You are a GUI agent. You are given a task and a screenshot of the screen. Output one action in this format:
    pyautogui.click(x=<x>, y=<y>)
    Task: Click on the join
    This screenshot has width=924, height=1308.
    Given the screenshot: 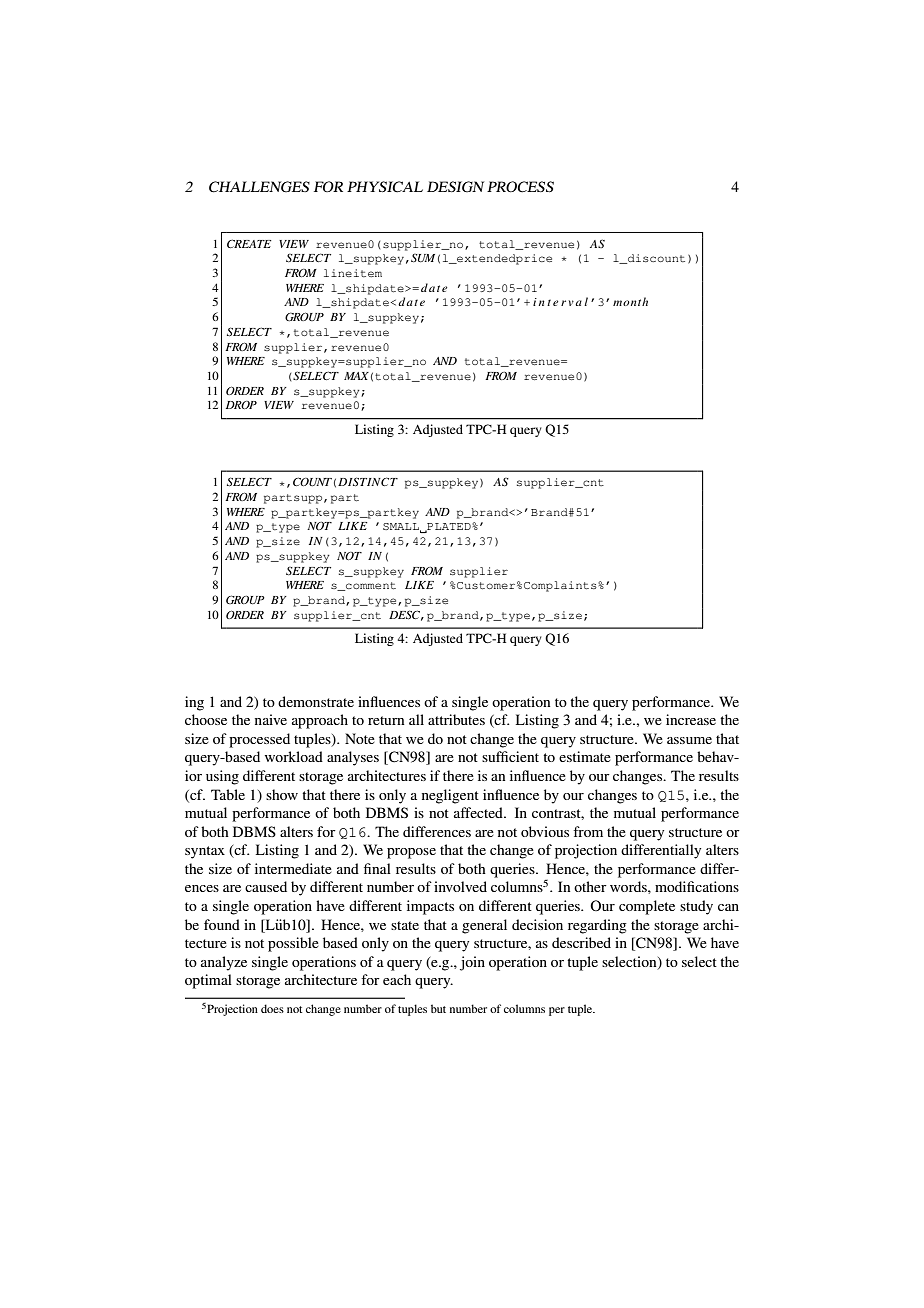 What is the action you would take?
    pyautogui.click(x=472, y=963)
